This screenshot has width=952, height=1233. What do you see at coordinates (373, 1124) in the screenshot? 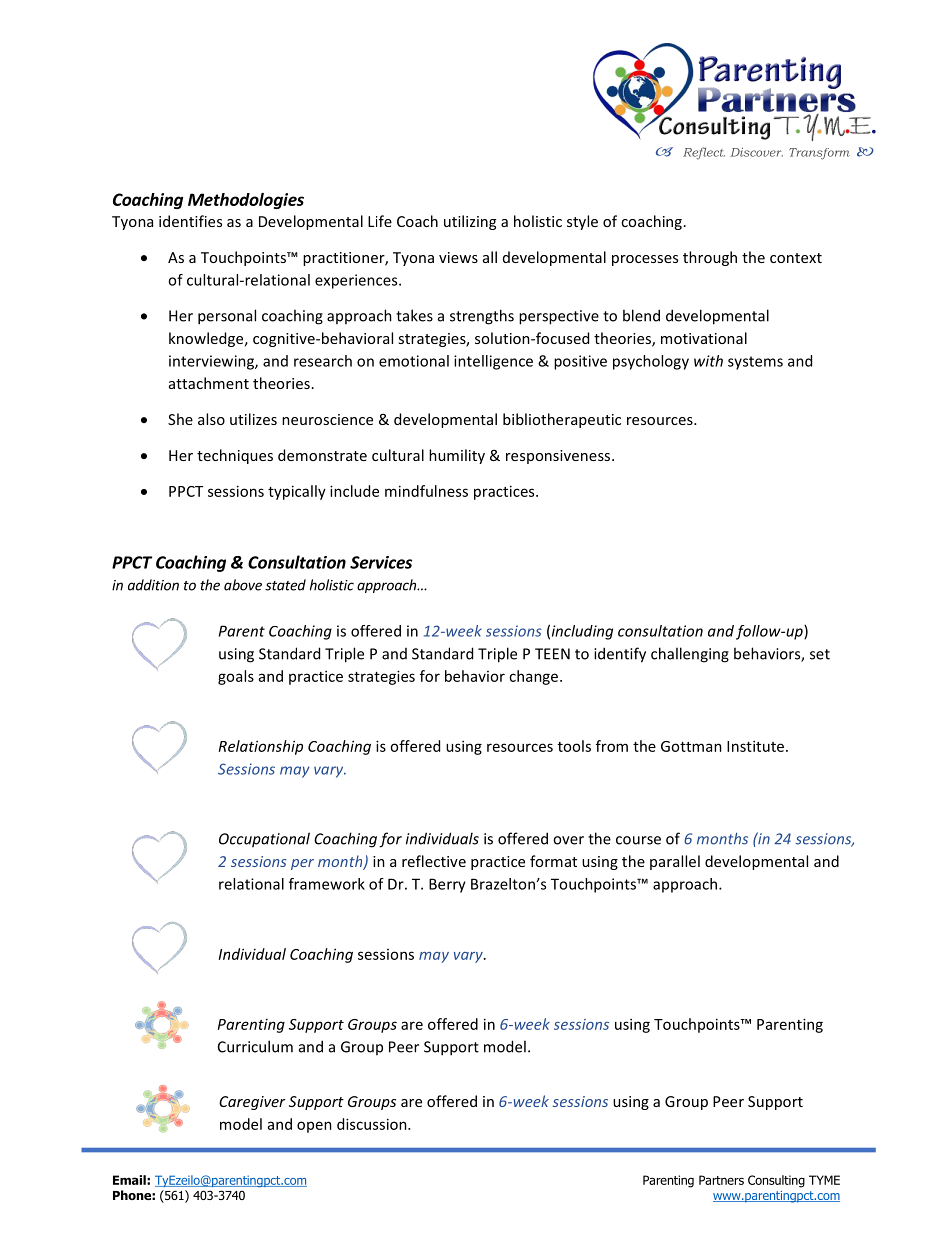
I see `discussion` at bounding box center [373, 1124].
